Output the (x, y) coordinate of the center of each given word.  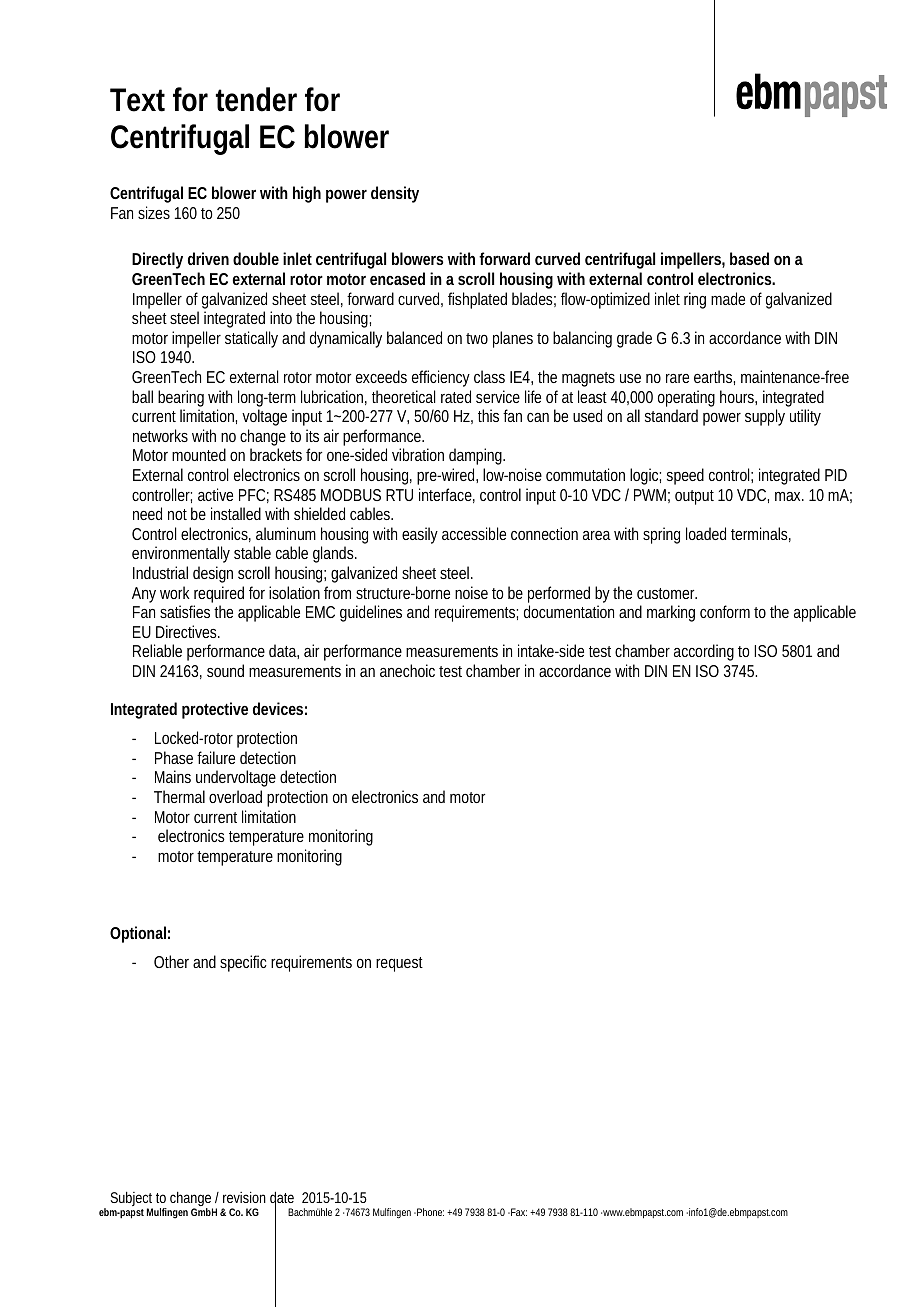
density (395, 194)
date (282, 1198)
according (704, 652)
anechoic (407, 670)
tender (256, 99)
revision (244, 1197)
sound (225, 670)
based (749, 258)
